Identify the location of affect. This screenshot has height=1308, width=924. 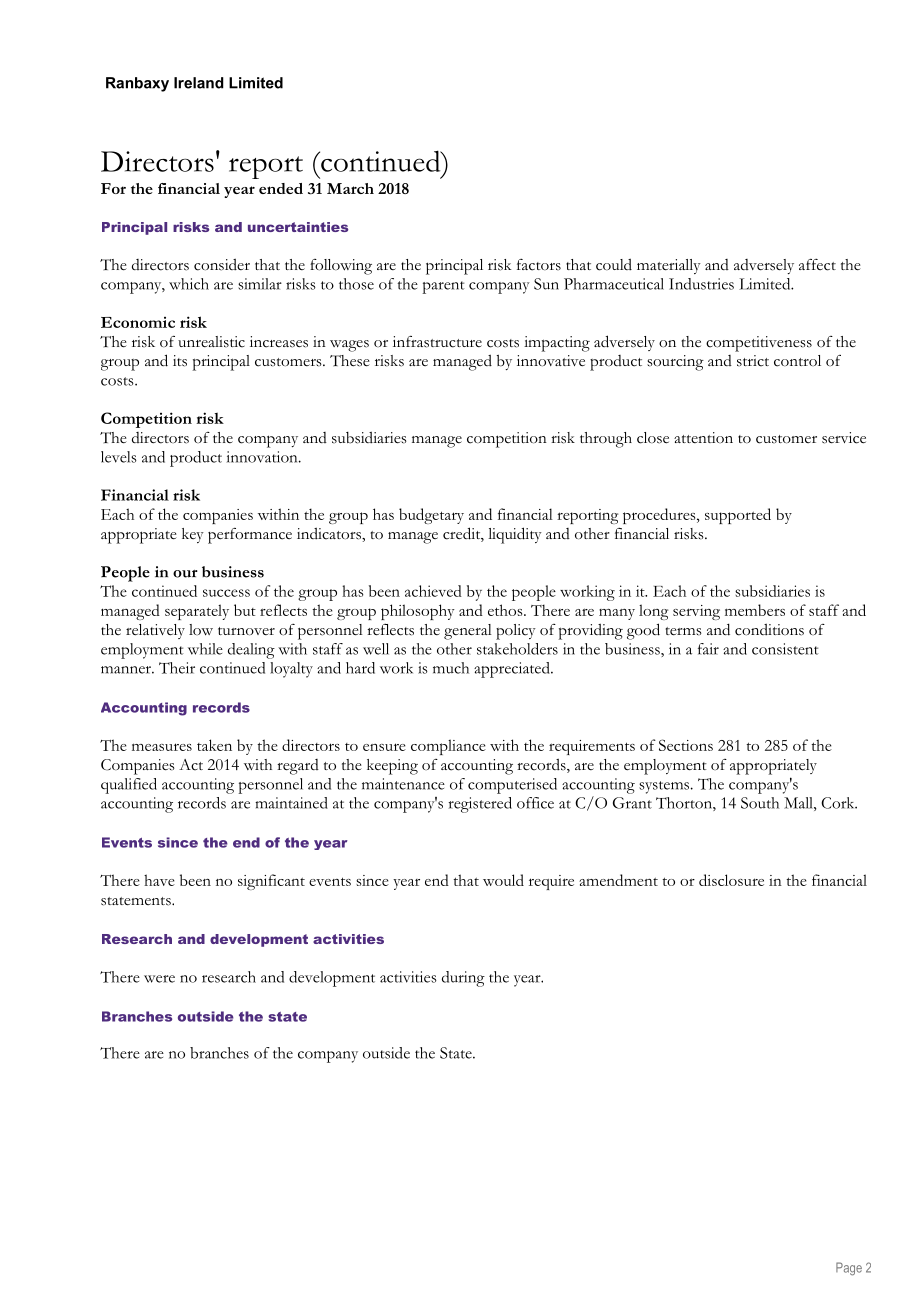
(817, 265).
